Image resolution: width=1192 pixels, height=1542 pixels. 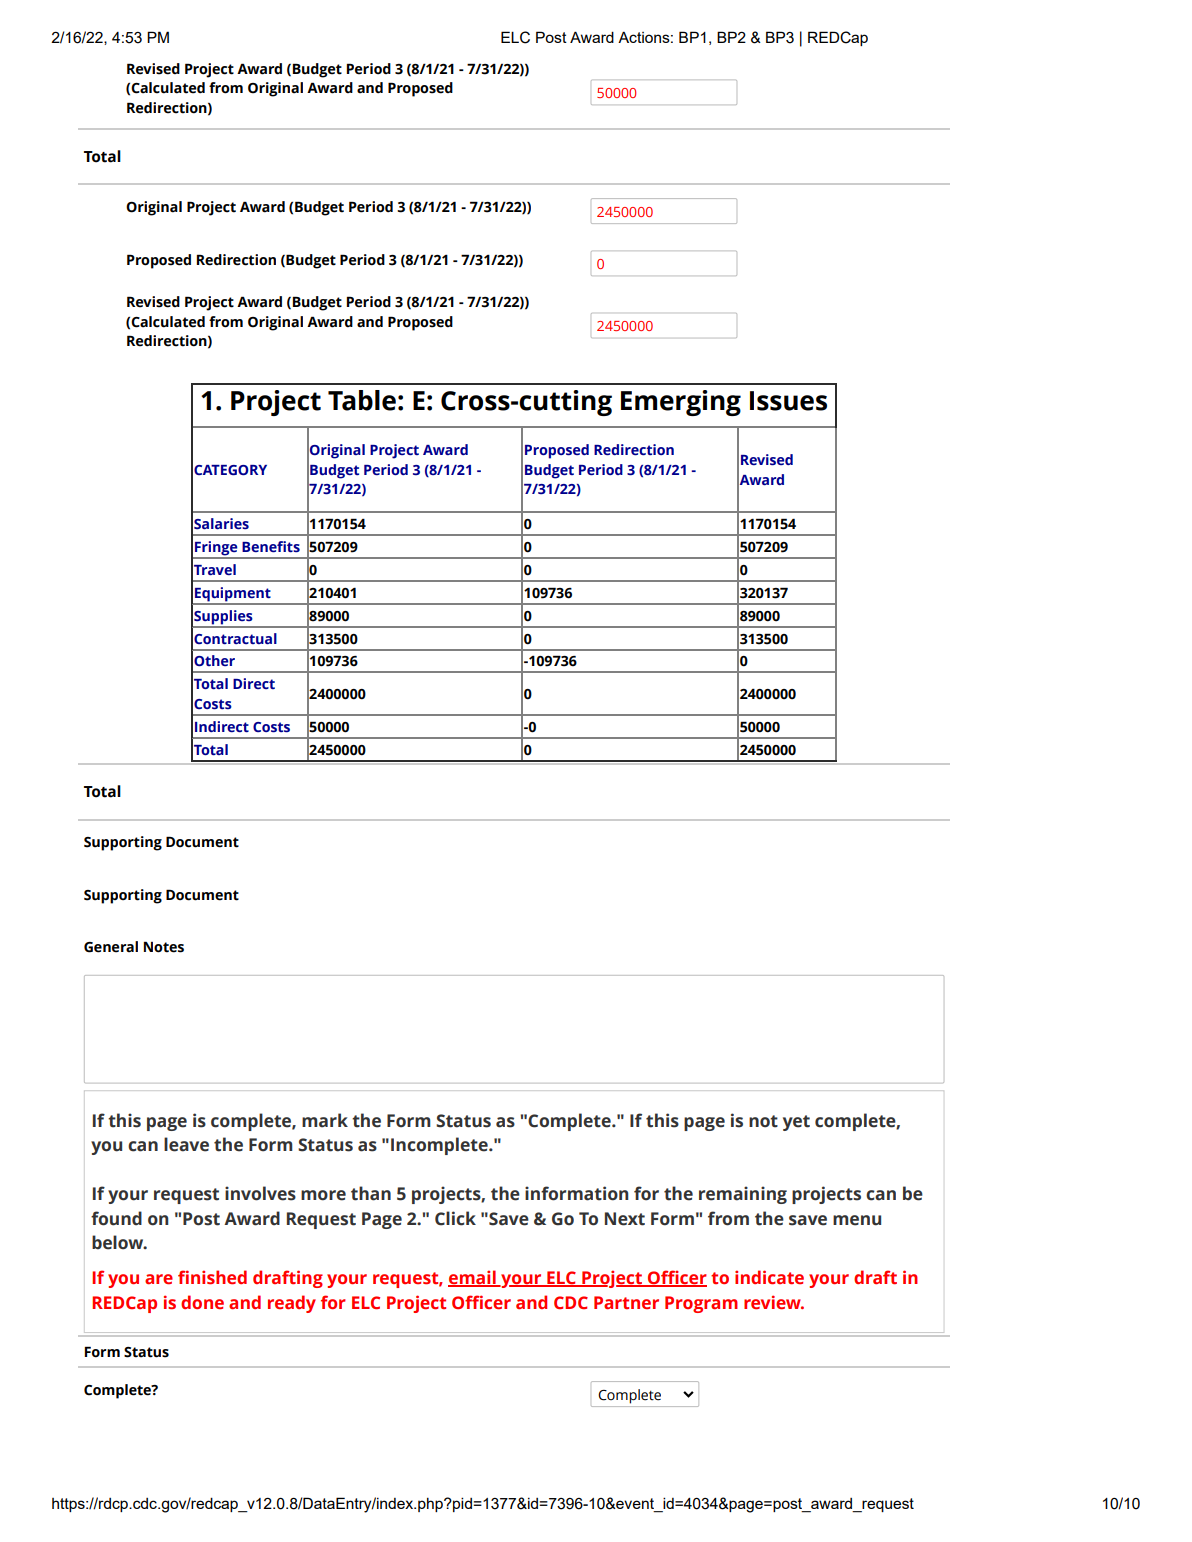 What do you see at coordinates (271, 547) in the screenshot?
I see `Benefits` at bounding box center [271, 547].
